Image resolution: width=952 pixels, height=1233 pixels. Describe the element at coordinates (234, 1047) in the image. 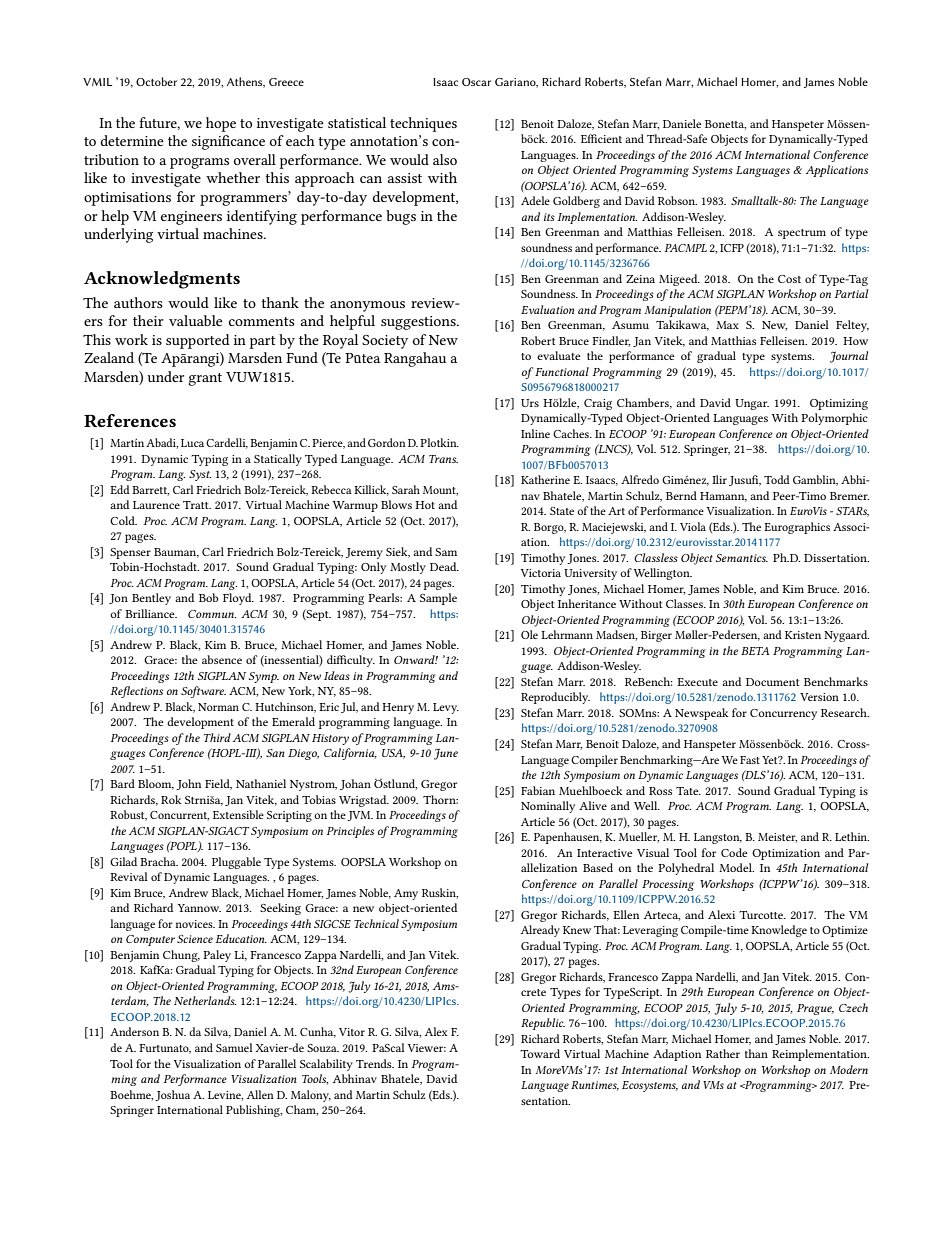

I see `Samuel` at that location.
